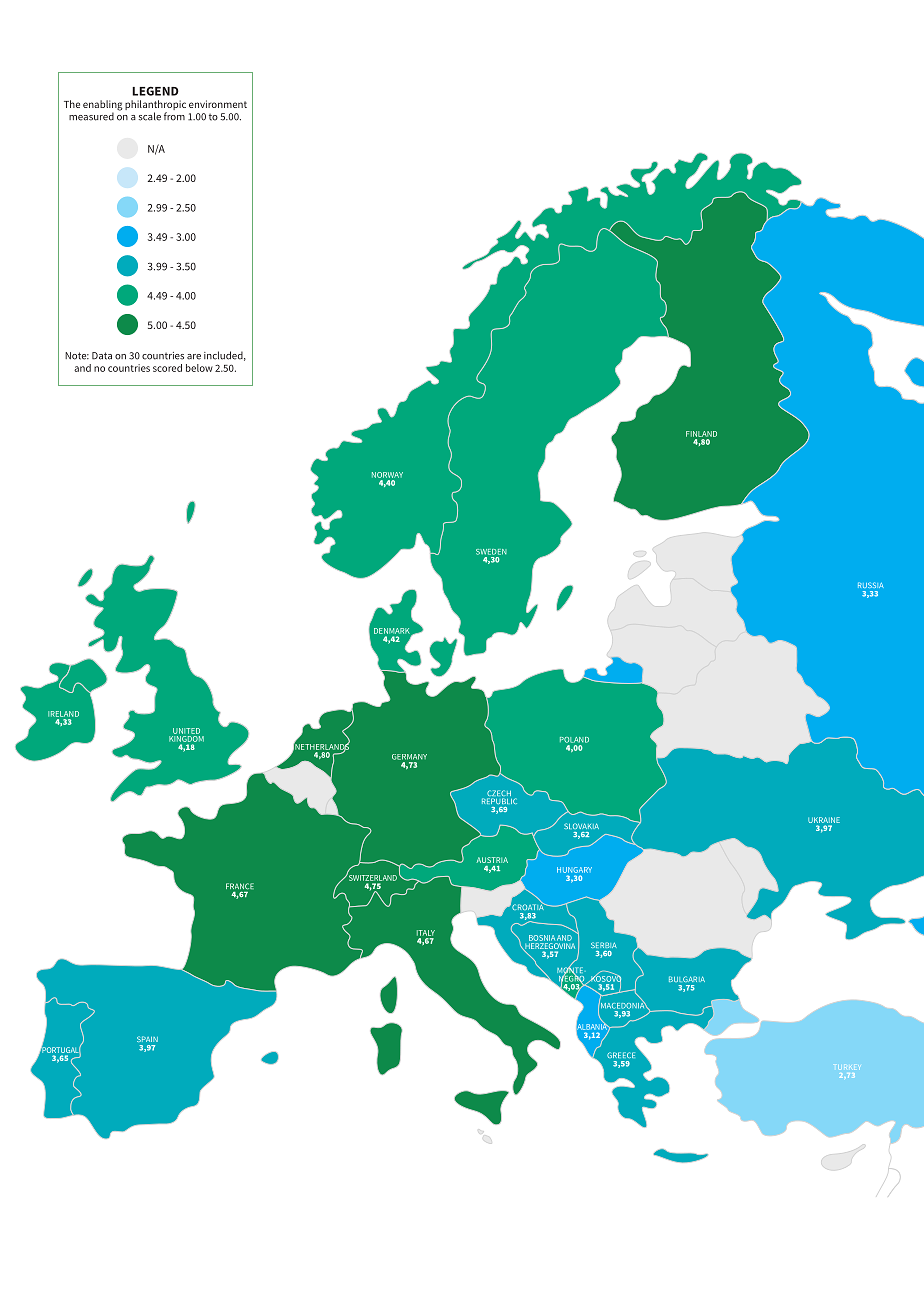 The height and width of the screenshot is (1308, 924). What do you see at coordinates (701, 434) in the screenshot?
I see `FINLAND` at bounding box center [701, 434].
